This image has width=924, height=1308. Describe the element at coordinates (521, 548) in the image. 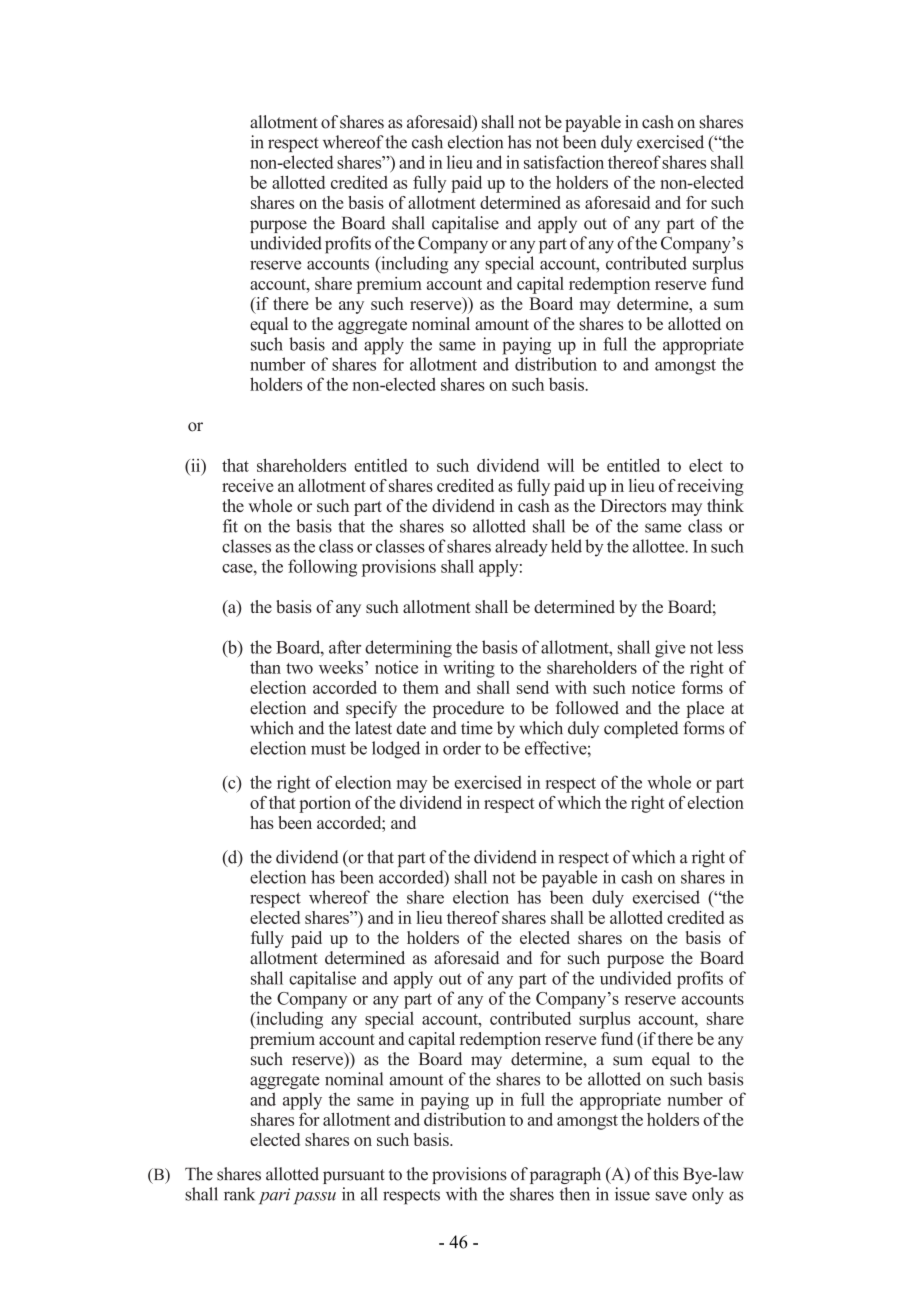

I see `already` at that location.
